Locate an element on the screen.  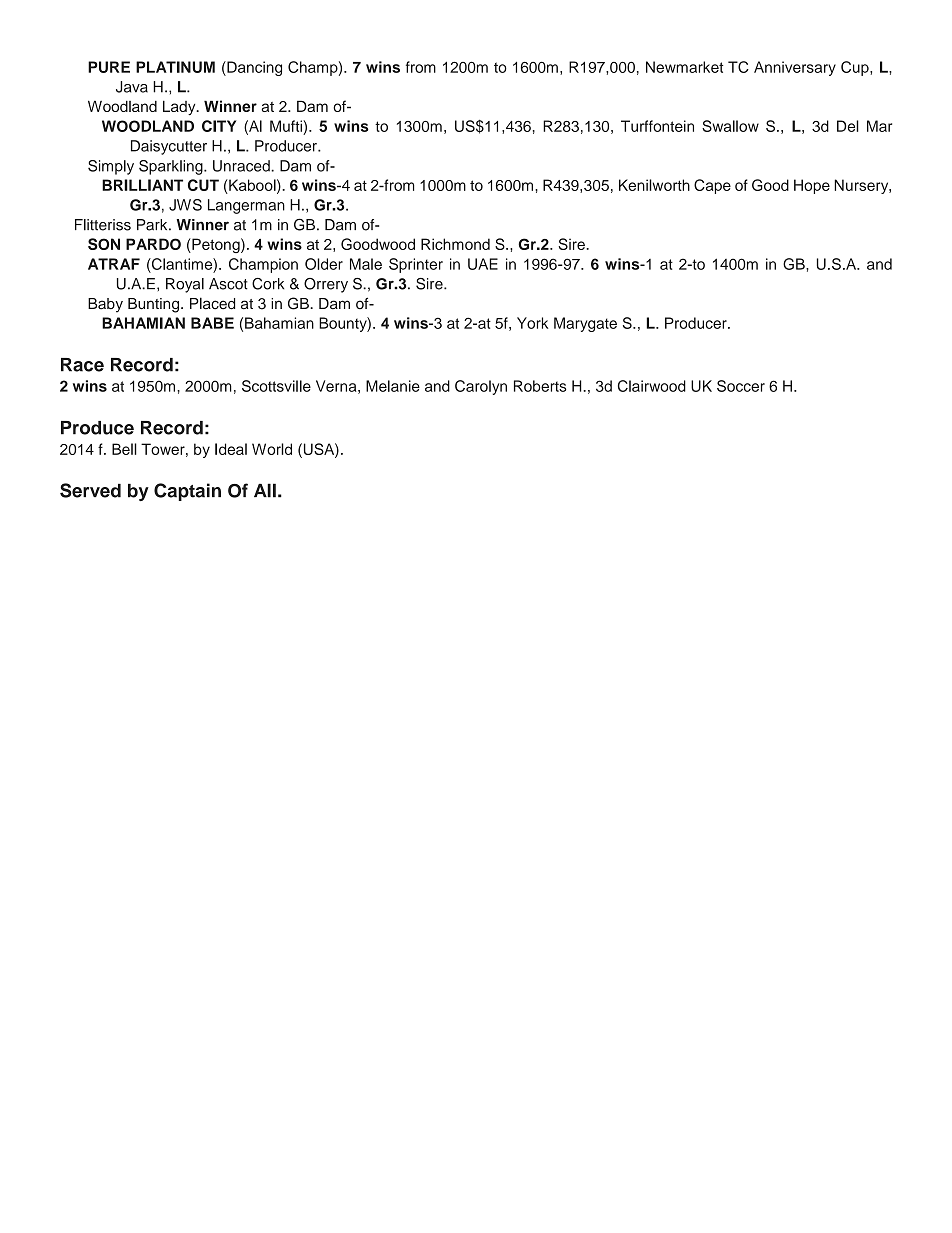
Kenilworth is located at coordinates (654, 185).
